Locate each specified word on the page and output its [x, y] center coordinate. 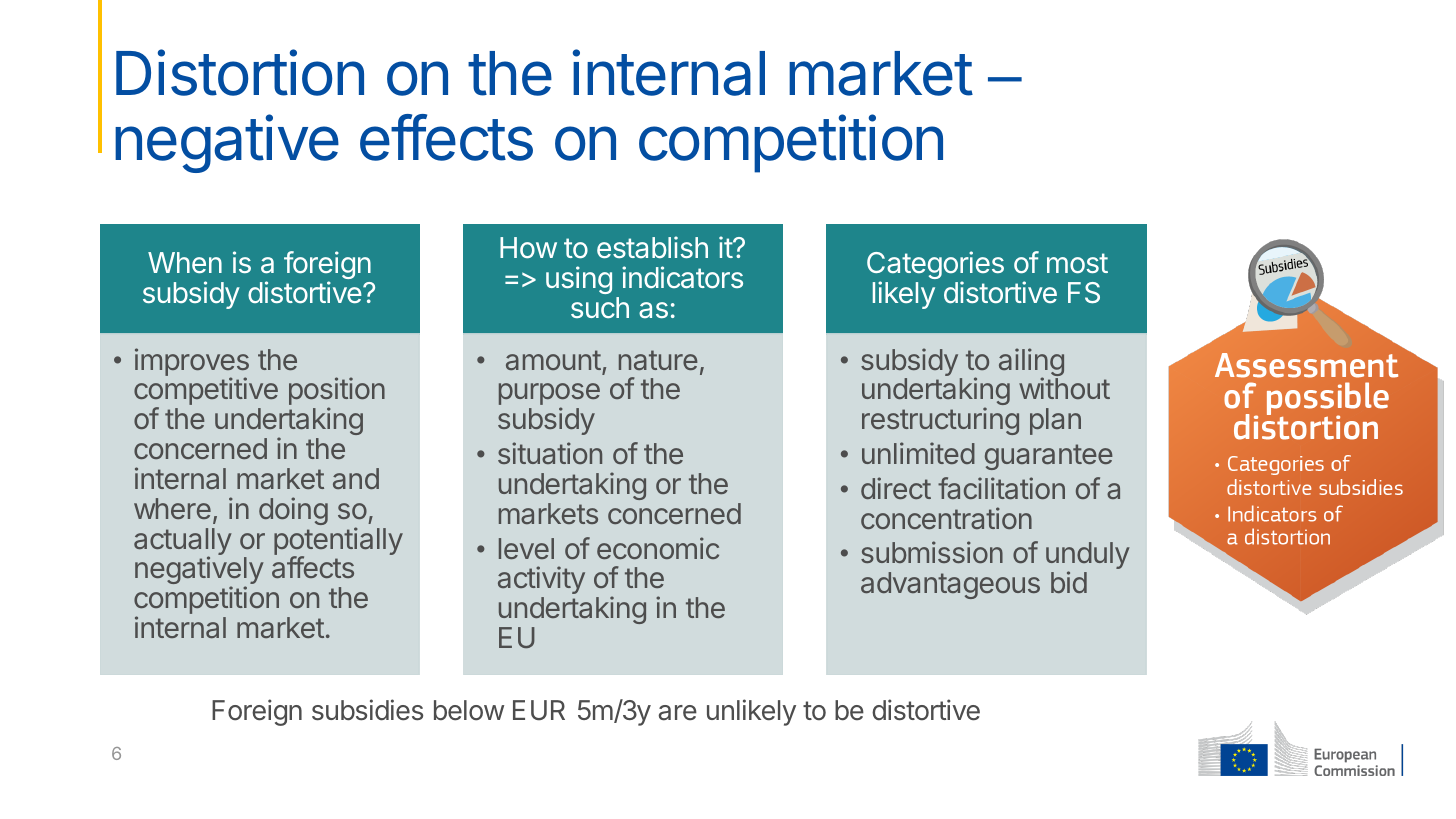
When [185, 263]
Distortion [240, 72]
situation [550, 453]
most [1077, 263]
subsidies [367, 710]
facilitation [1001, 488]
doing [293, 511]
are [678, 713]
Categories [935, 266]
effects [446, 137]
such [600, 307]
